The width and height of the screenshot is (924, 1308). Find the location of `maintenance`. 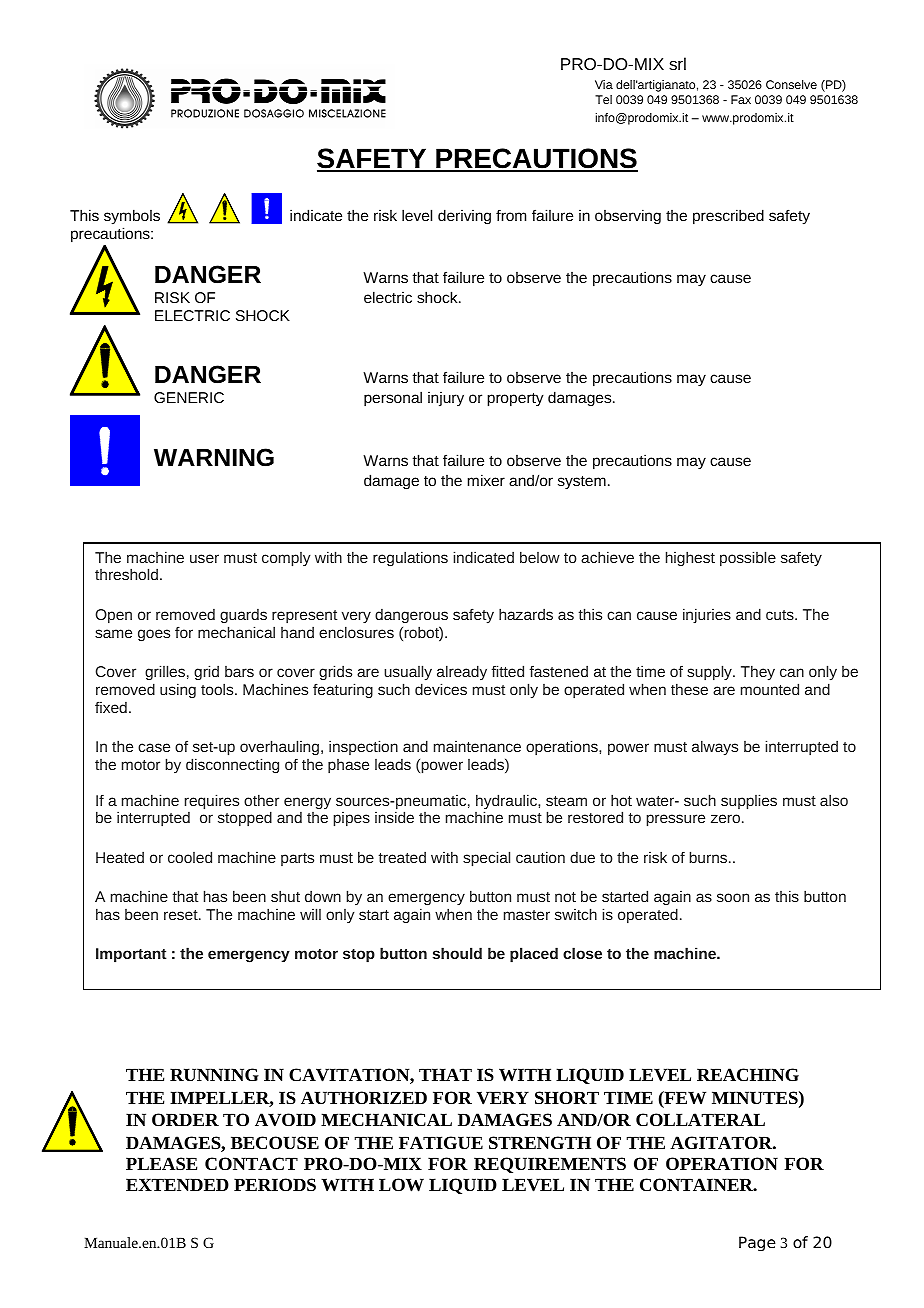

maintenance is located at coordinates (477, 746).
